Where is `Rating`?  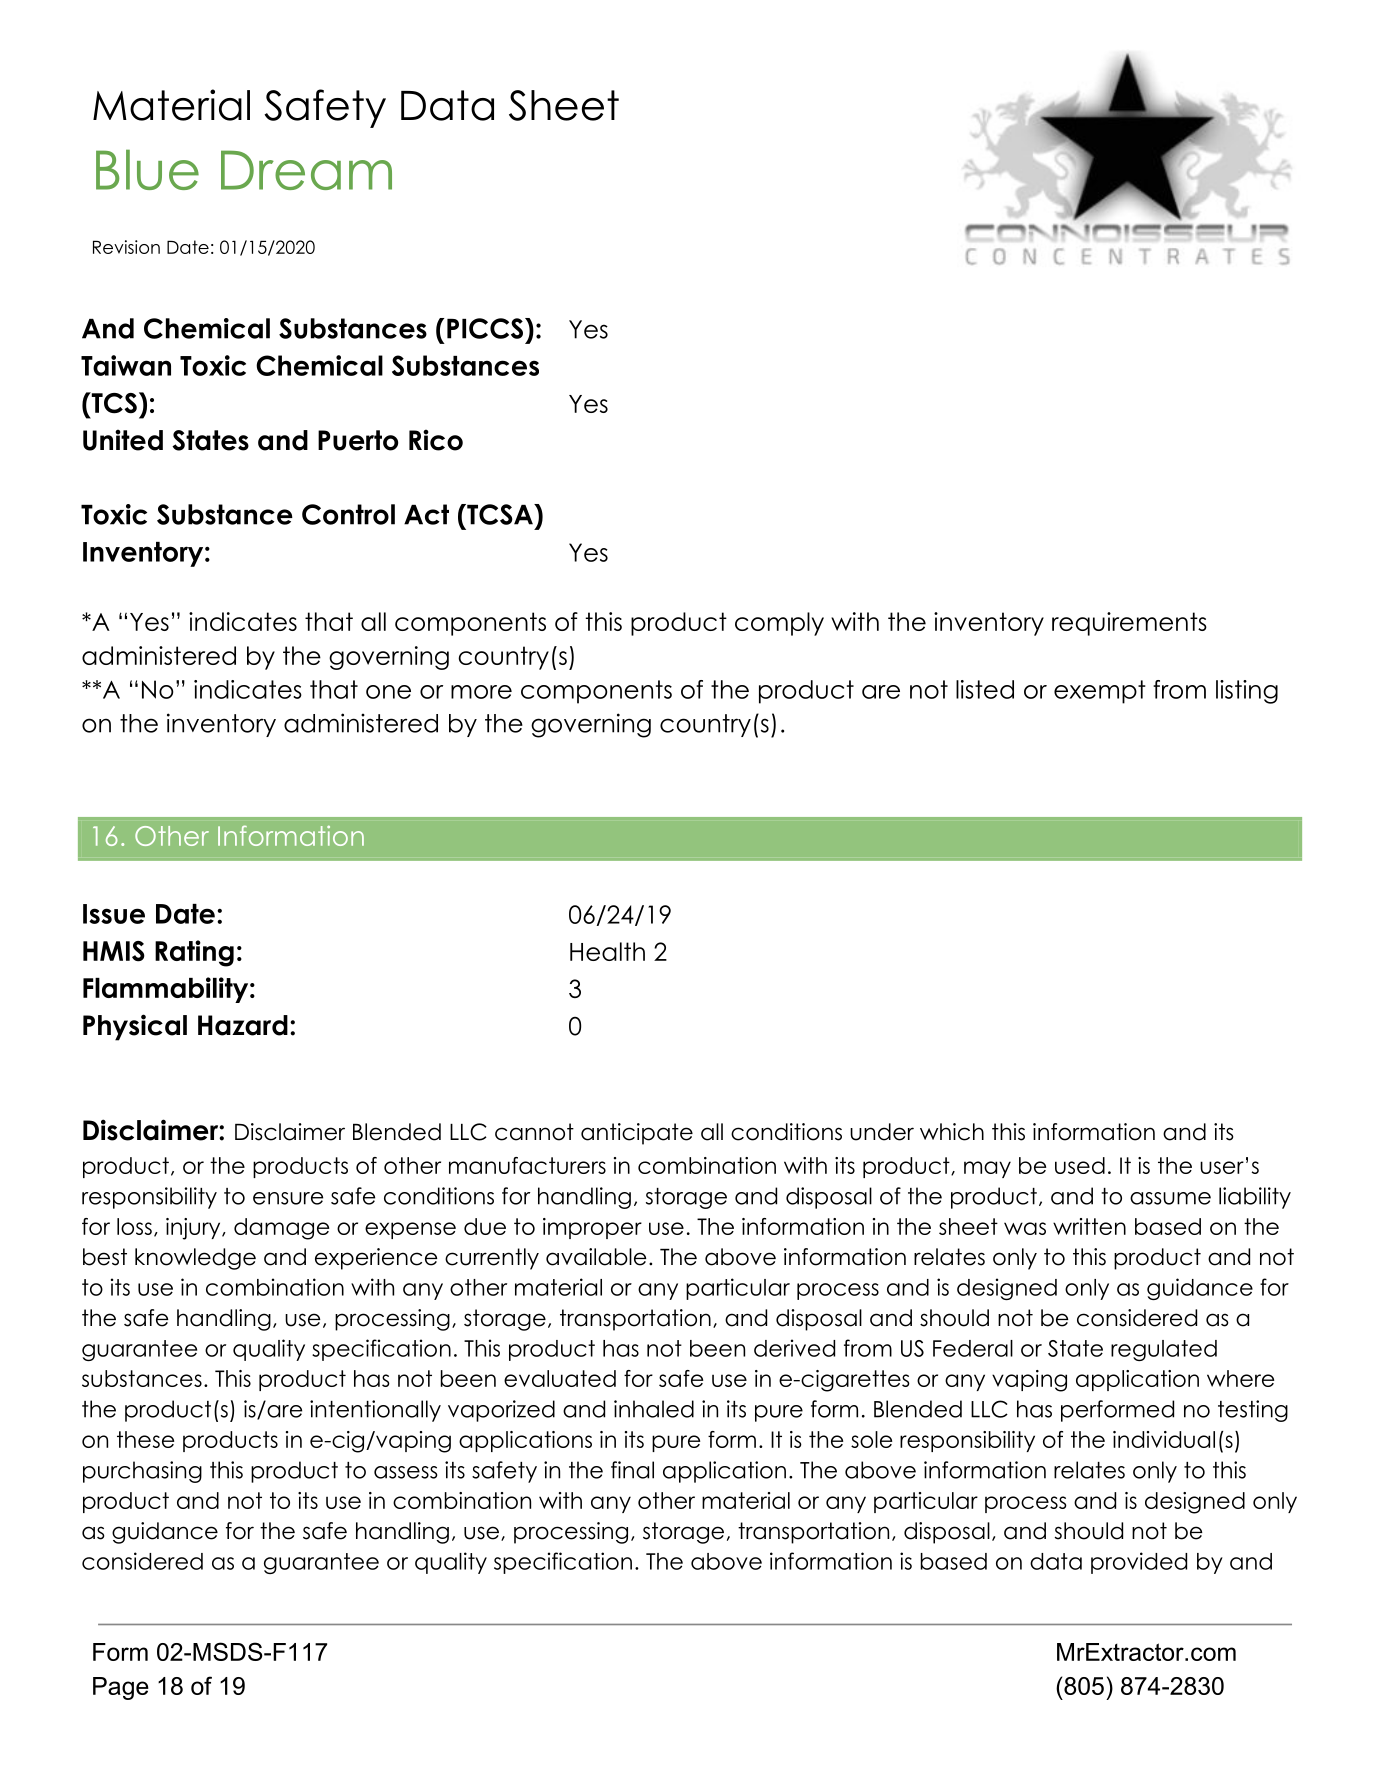 Rating is located at coordinates (194, 953).
